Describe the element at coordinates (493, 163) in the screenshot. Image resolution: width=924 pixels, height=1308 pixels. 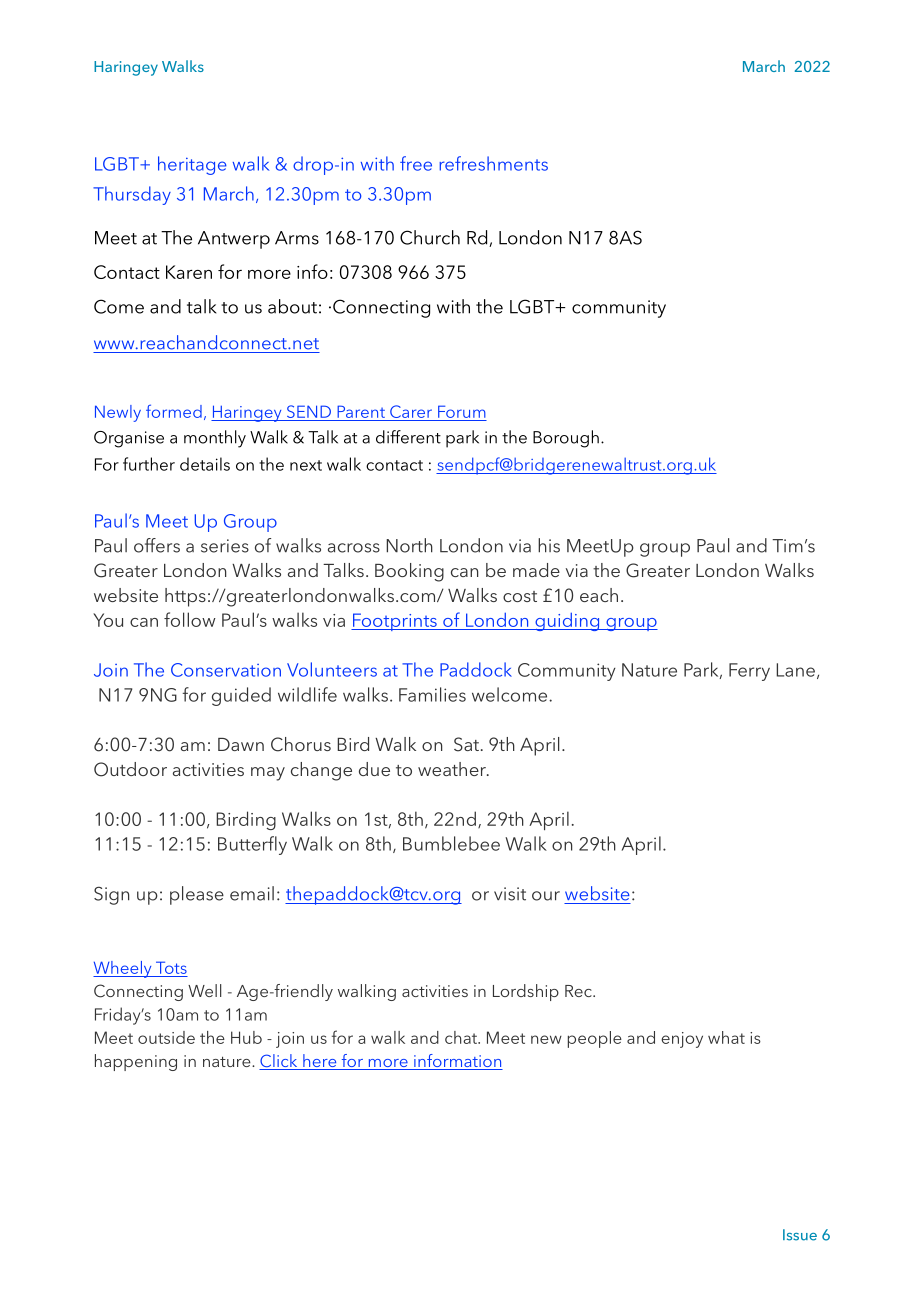
I see `refreshments` at that location.
